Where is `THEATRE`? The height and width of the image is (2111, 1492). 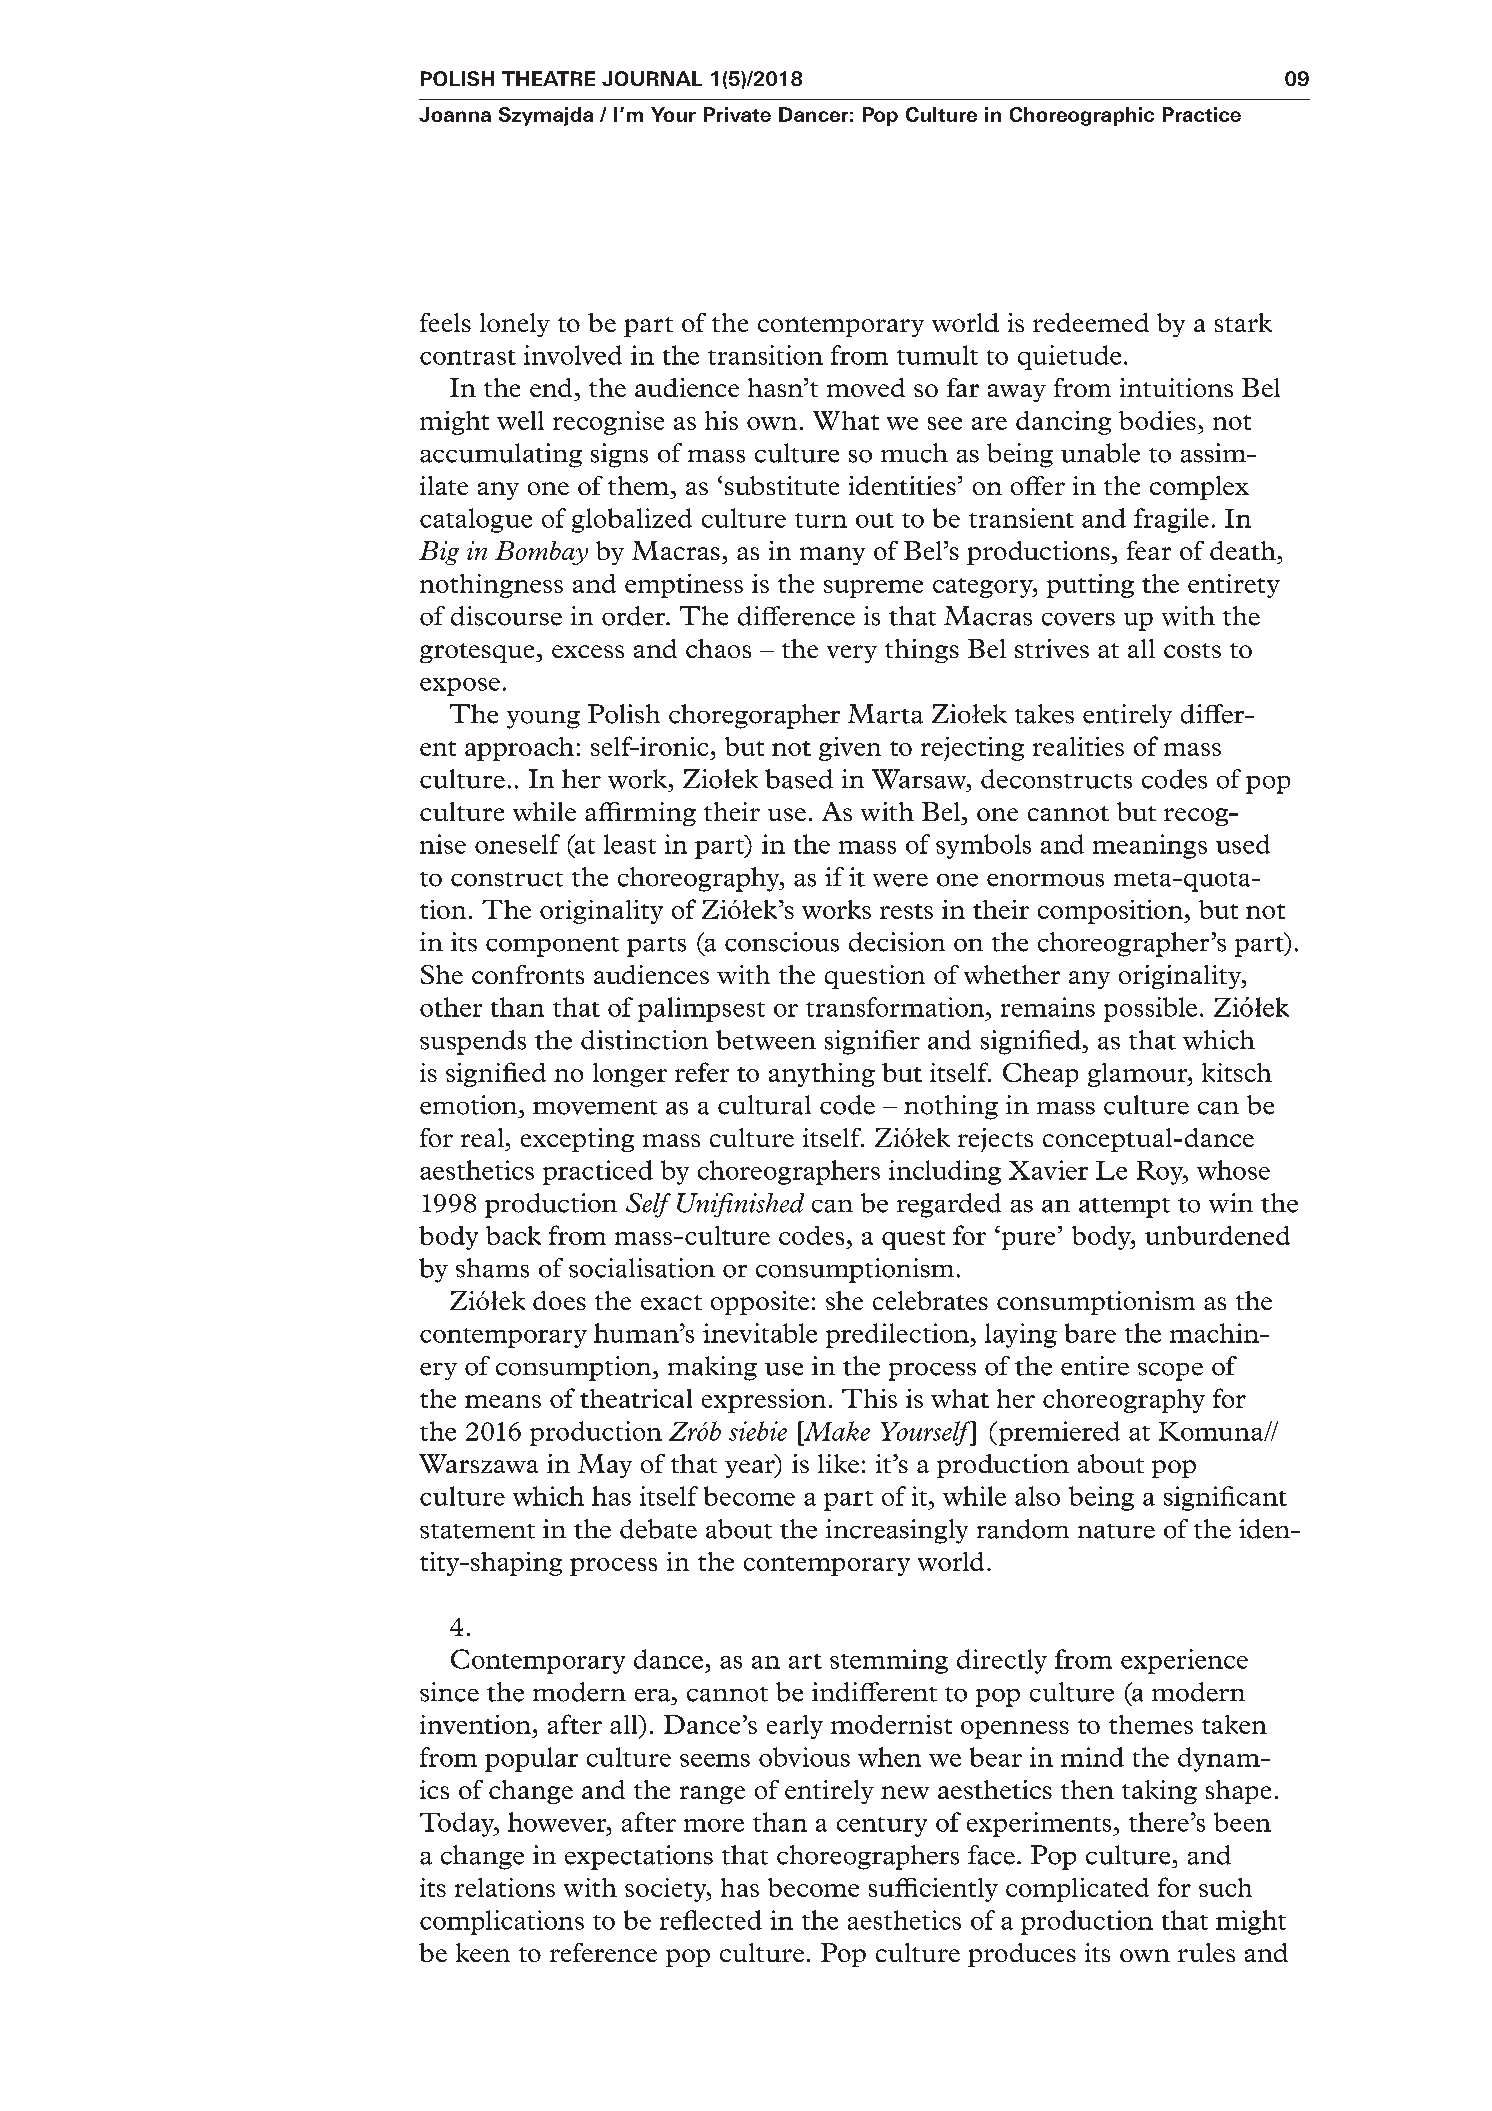 THEATRE is located at coordinates (548, 78).
